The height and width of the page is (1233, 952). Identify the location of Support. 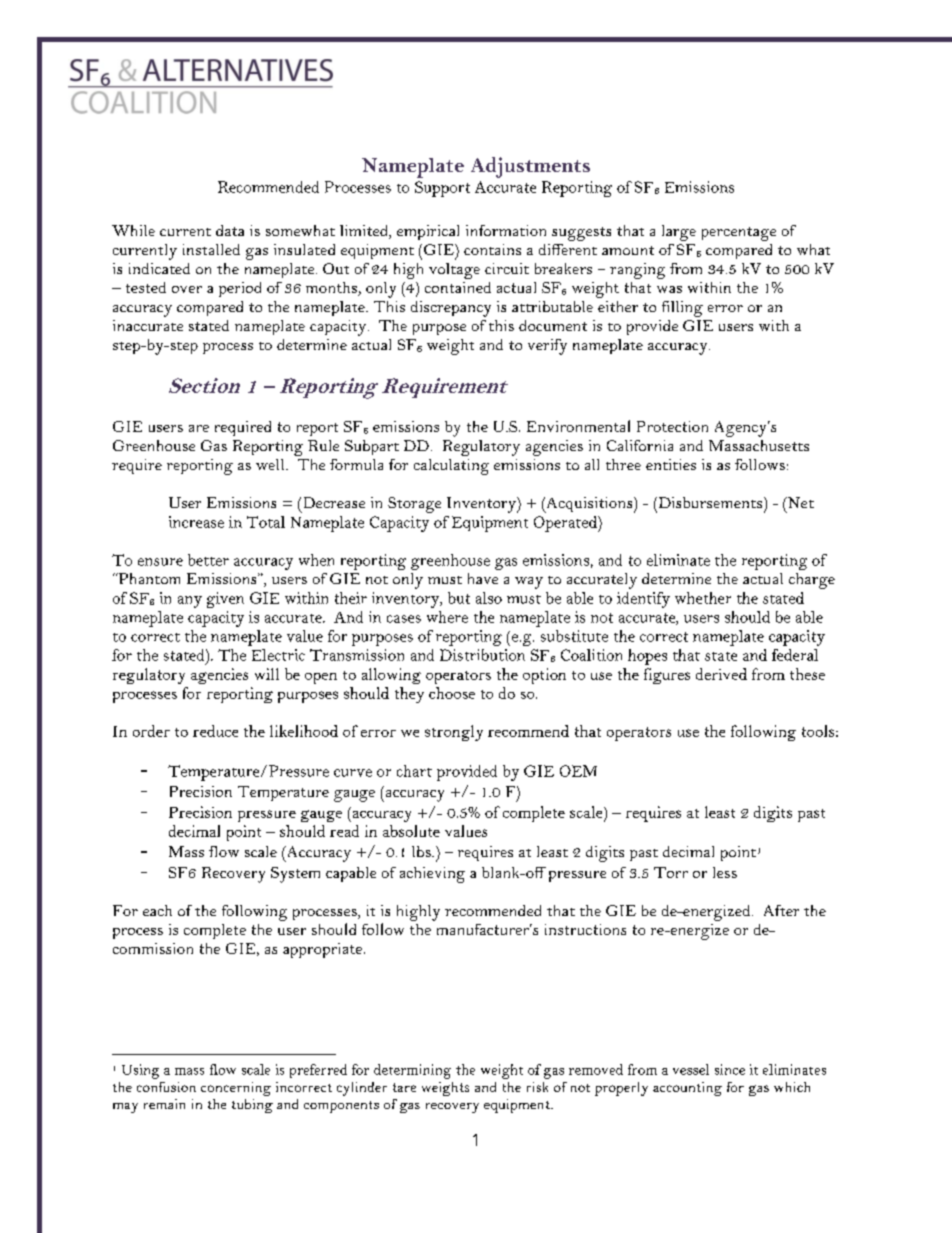
(442, 189).
